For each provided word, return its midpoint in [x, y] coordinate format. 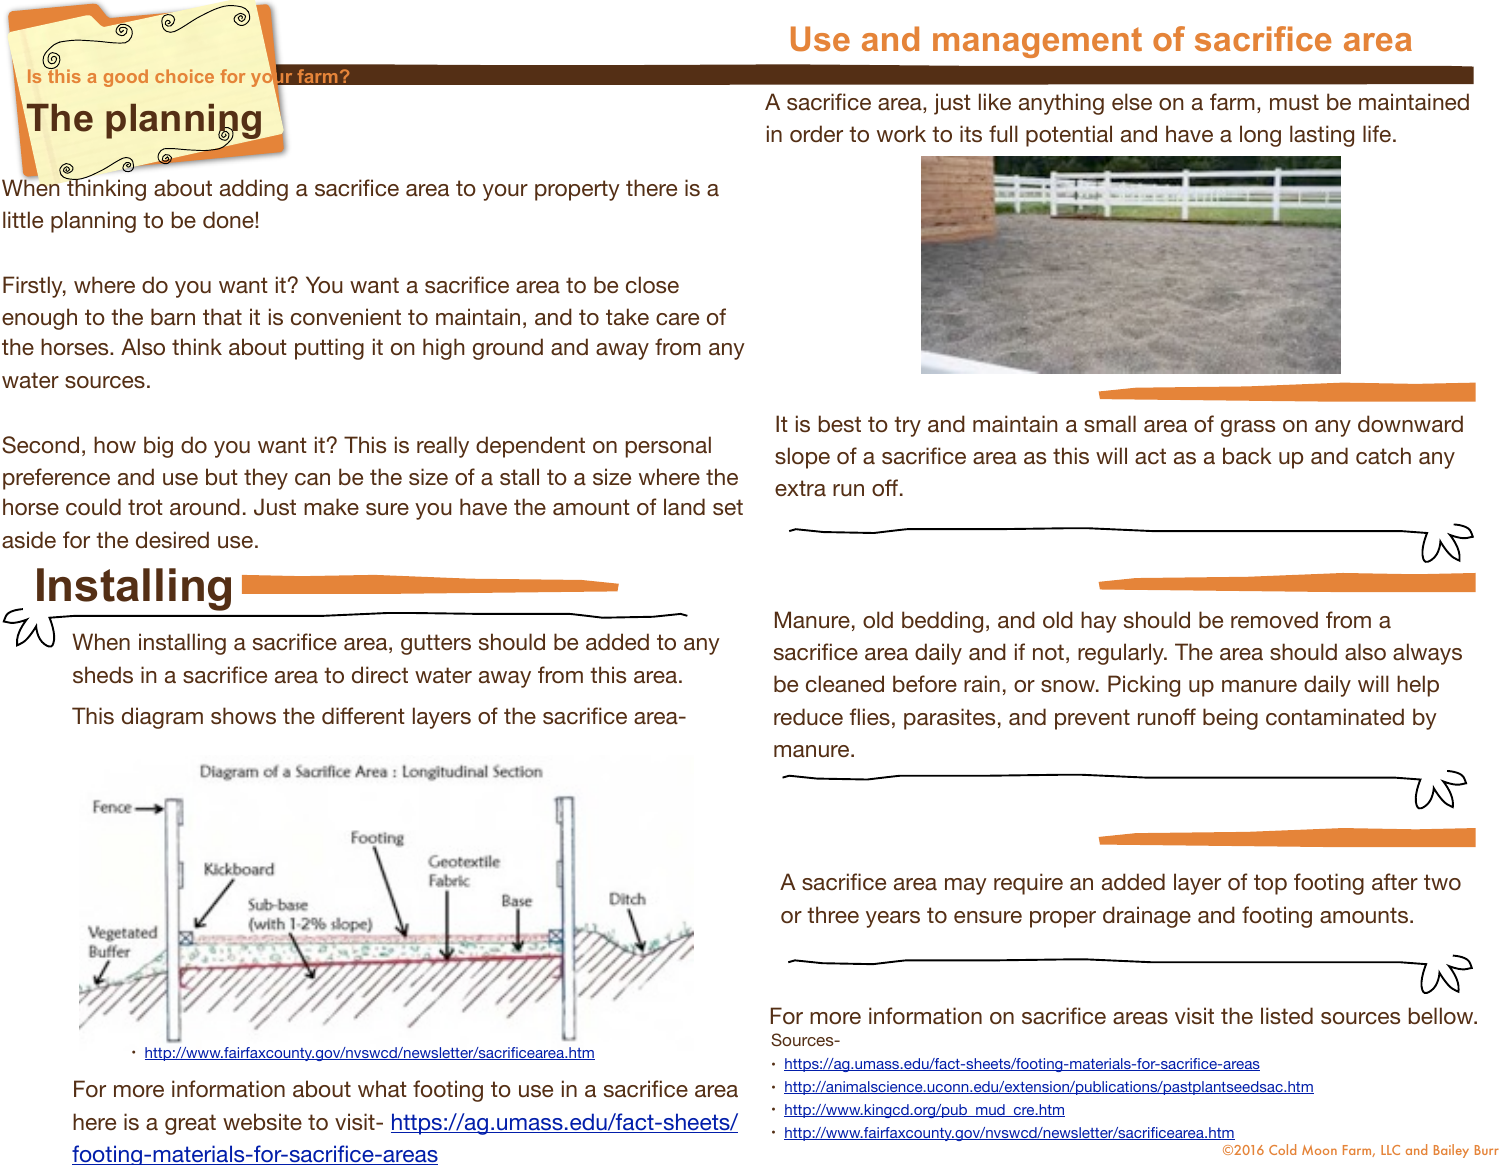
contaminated [1335, 716]
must [1294, 102]
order [816, 133]
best [840, 423]
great [190, 1124]
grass [1248, 428]
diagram [162, 718]
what [382, 1088]
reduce [808, 716]
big [158, 447]
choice [184, 76]
